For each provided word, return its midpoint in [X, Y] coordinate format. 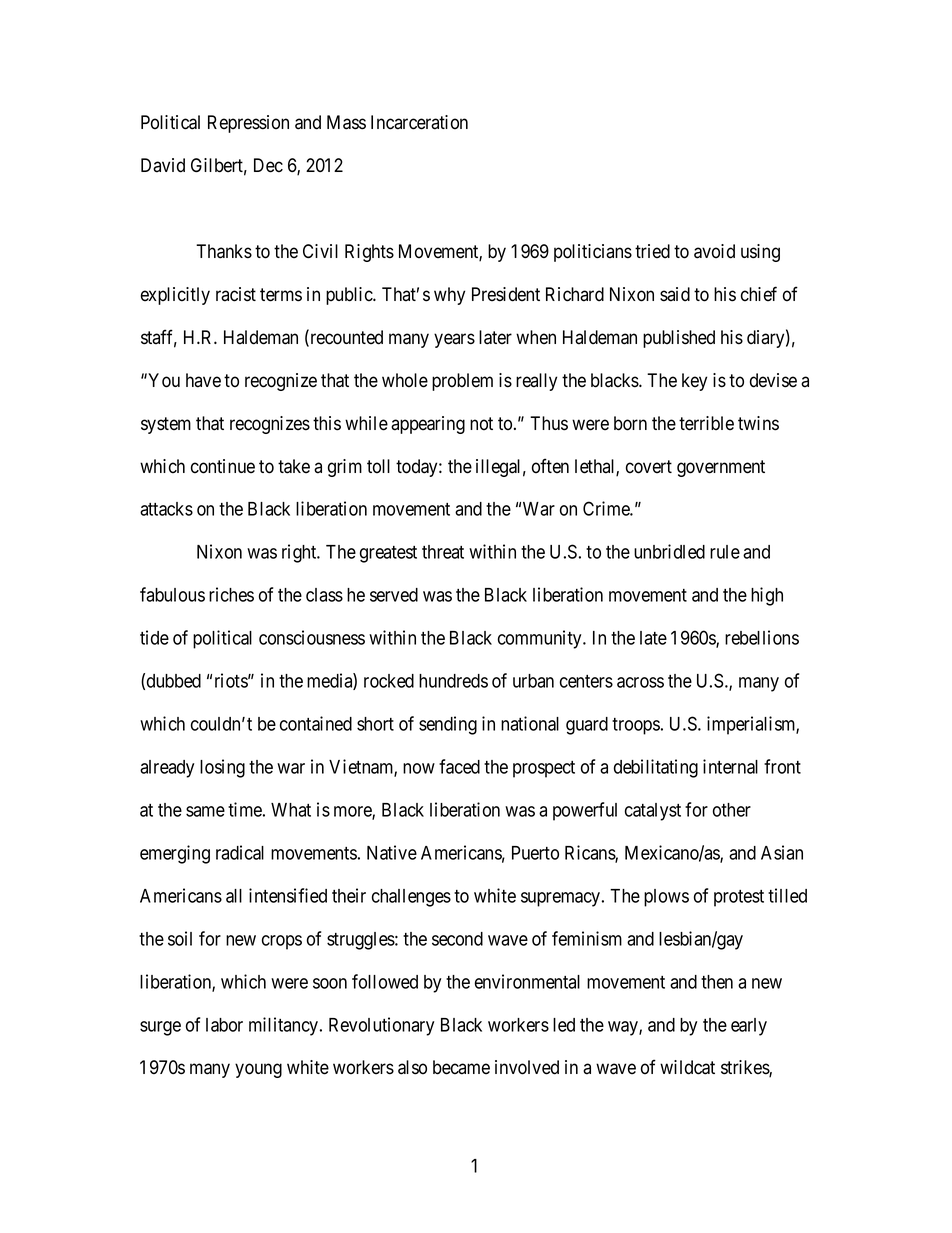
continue [223, 466]
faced [459, 766]
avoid [714, 251]
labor [224, 1025]
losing [222, 768]
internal [730, 766]
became [461, 1067]
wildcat [687, 1067]
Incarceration [419, 122]
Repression [248, 124]
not [481, 424]
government [721, 468]
